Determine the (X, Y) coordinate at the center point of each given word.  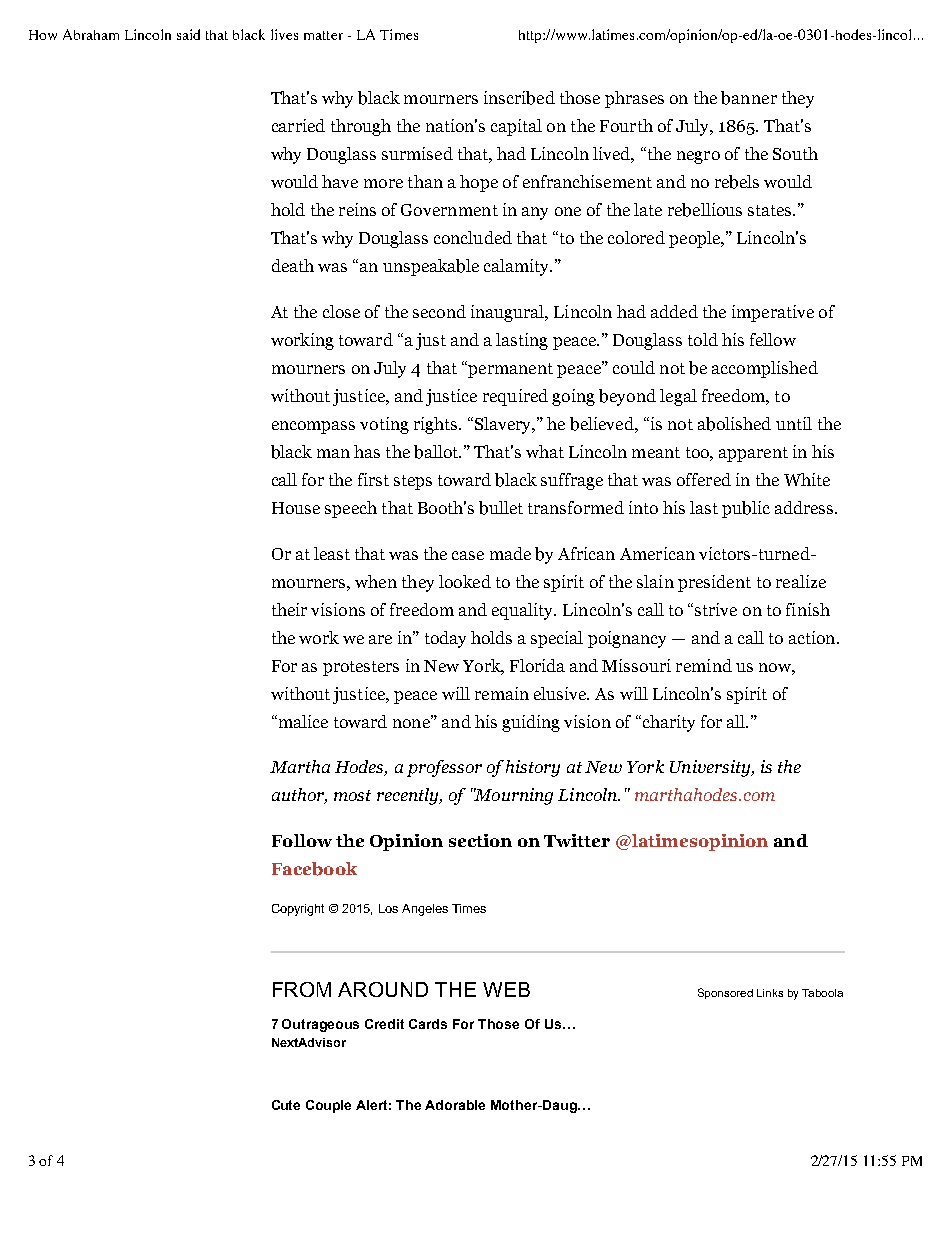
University (711, 768)
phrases (634, 99)
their (289, 609)
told (703, 339)
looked (465, 581)
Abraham (91, 34)
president (714, 583)
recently (409, 796)
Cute (286, 1105)
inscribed (519, 98)
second (439, 311)
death (293, 265)
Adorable (455, 1105)
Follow (302, 840)
